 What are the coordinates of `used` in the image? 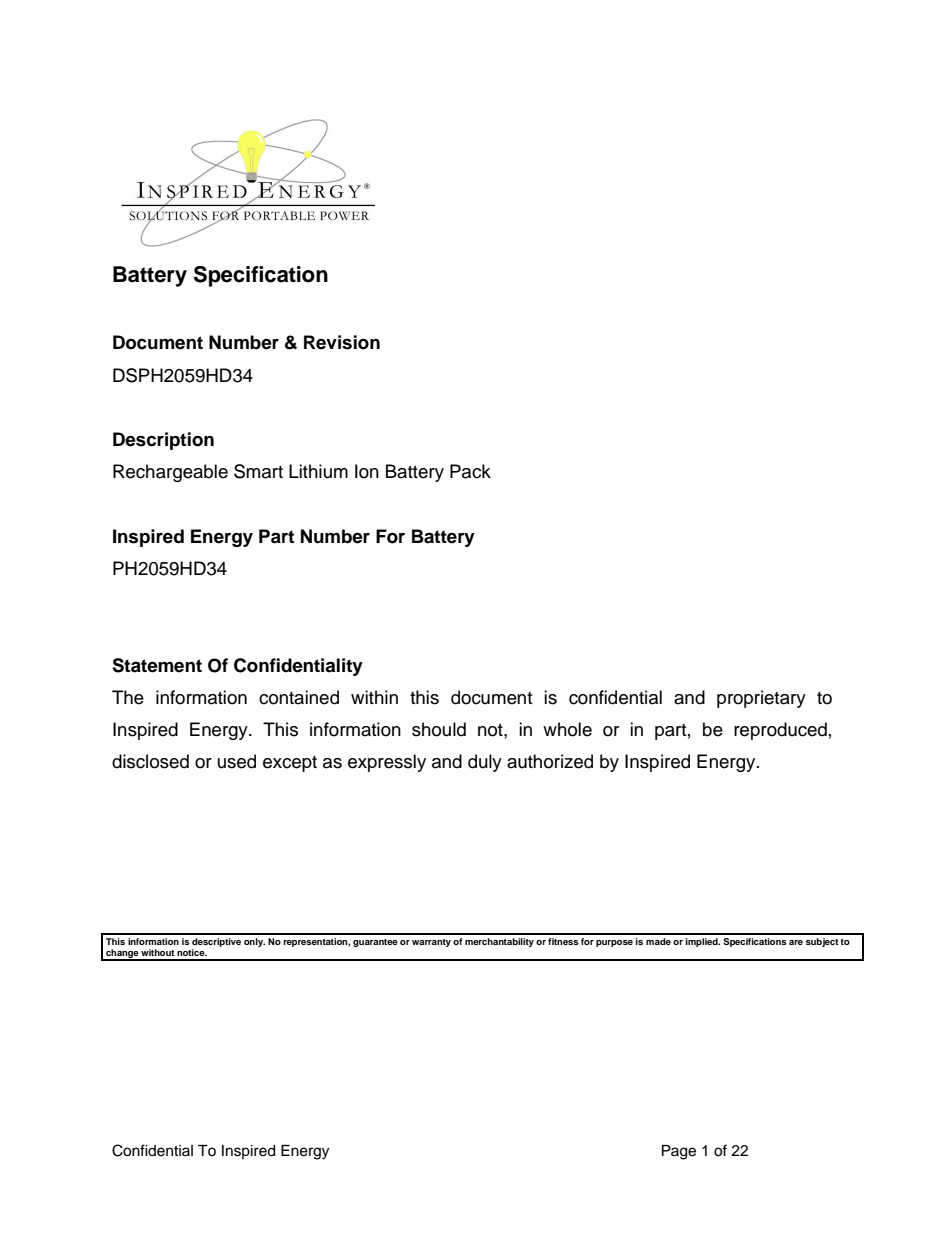 It's located at (237, 761).
